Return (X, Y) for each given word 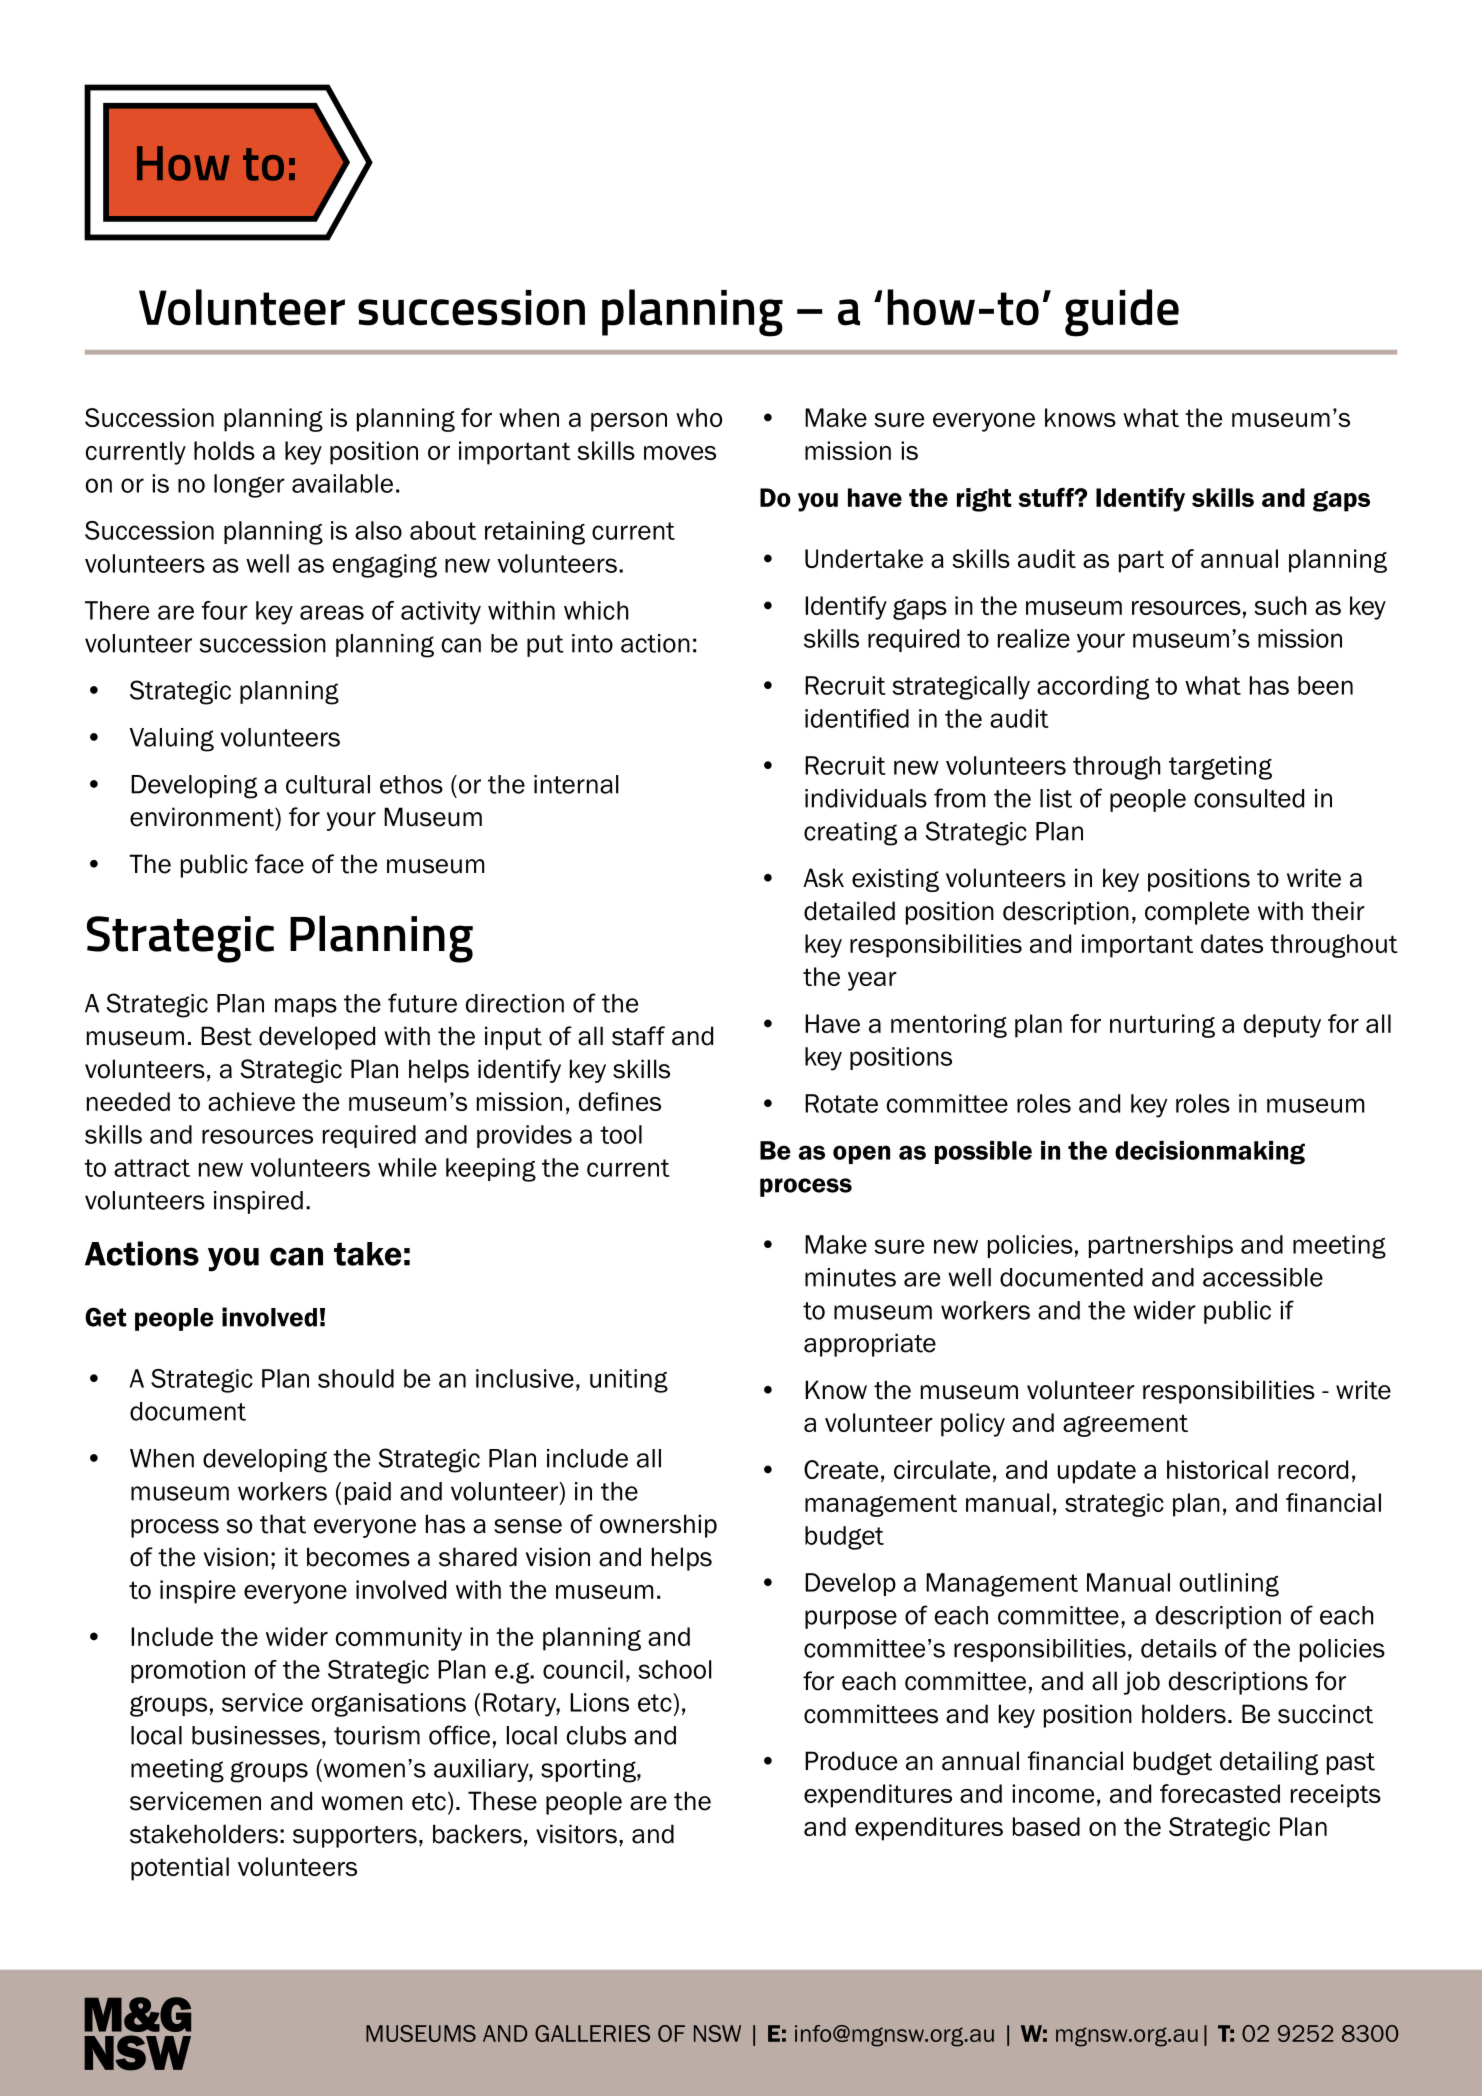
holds (224, 450)
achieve (251, 1101)
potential (180, 1869)
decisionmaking (1210, 1153)
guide (1122, 313)
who (699, 417)
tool (621, 1134)
